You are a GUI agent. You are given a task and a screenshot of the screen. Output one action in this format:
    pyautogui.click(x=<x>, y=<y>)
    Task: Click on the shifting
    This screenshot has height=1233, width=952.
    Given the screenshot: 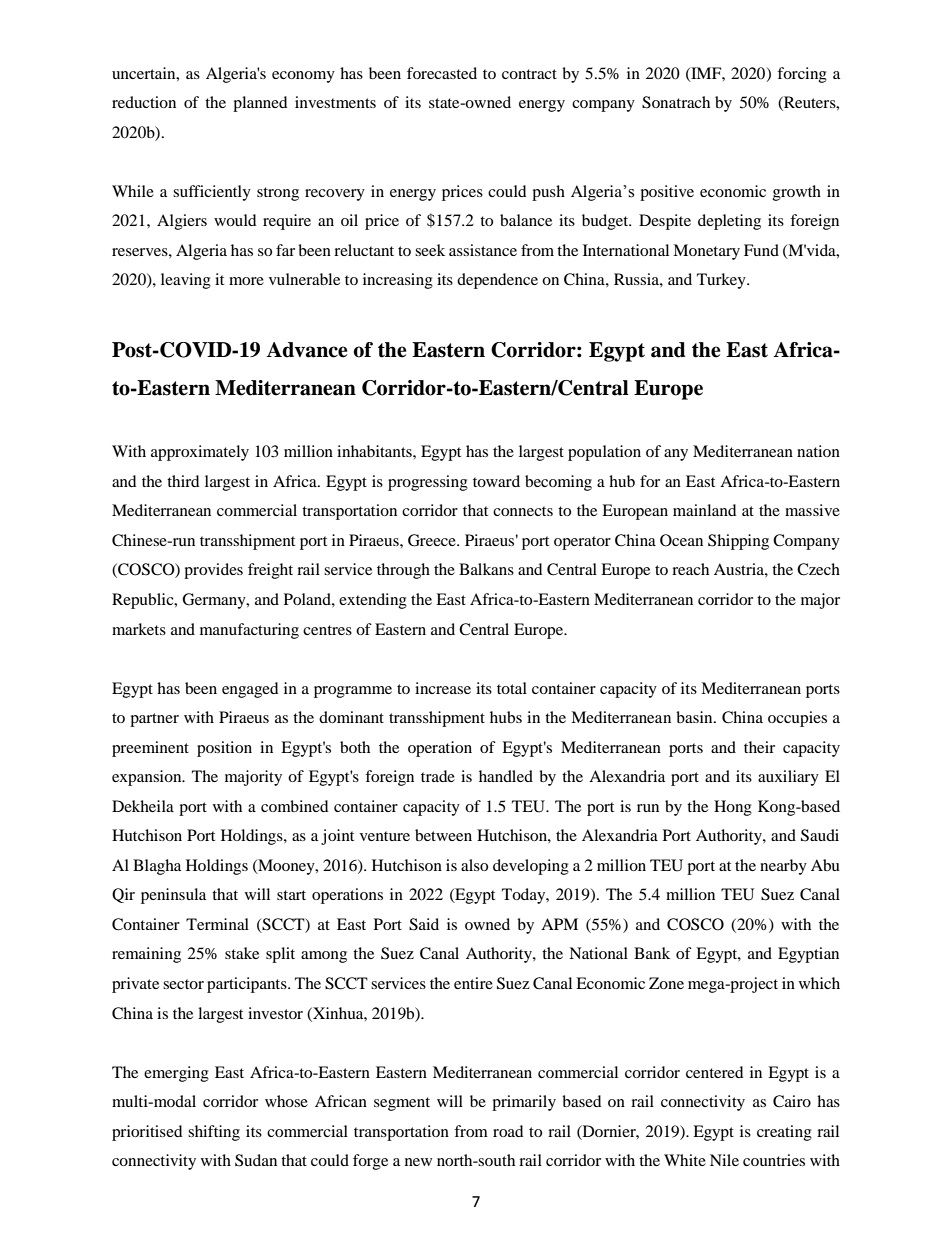 What is the action you would take?
    pyautogui.click(x=214, y=1133)
